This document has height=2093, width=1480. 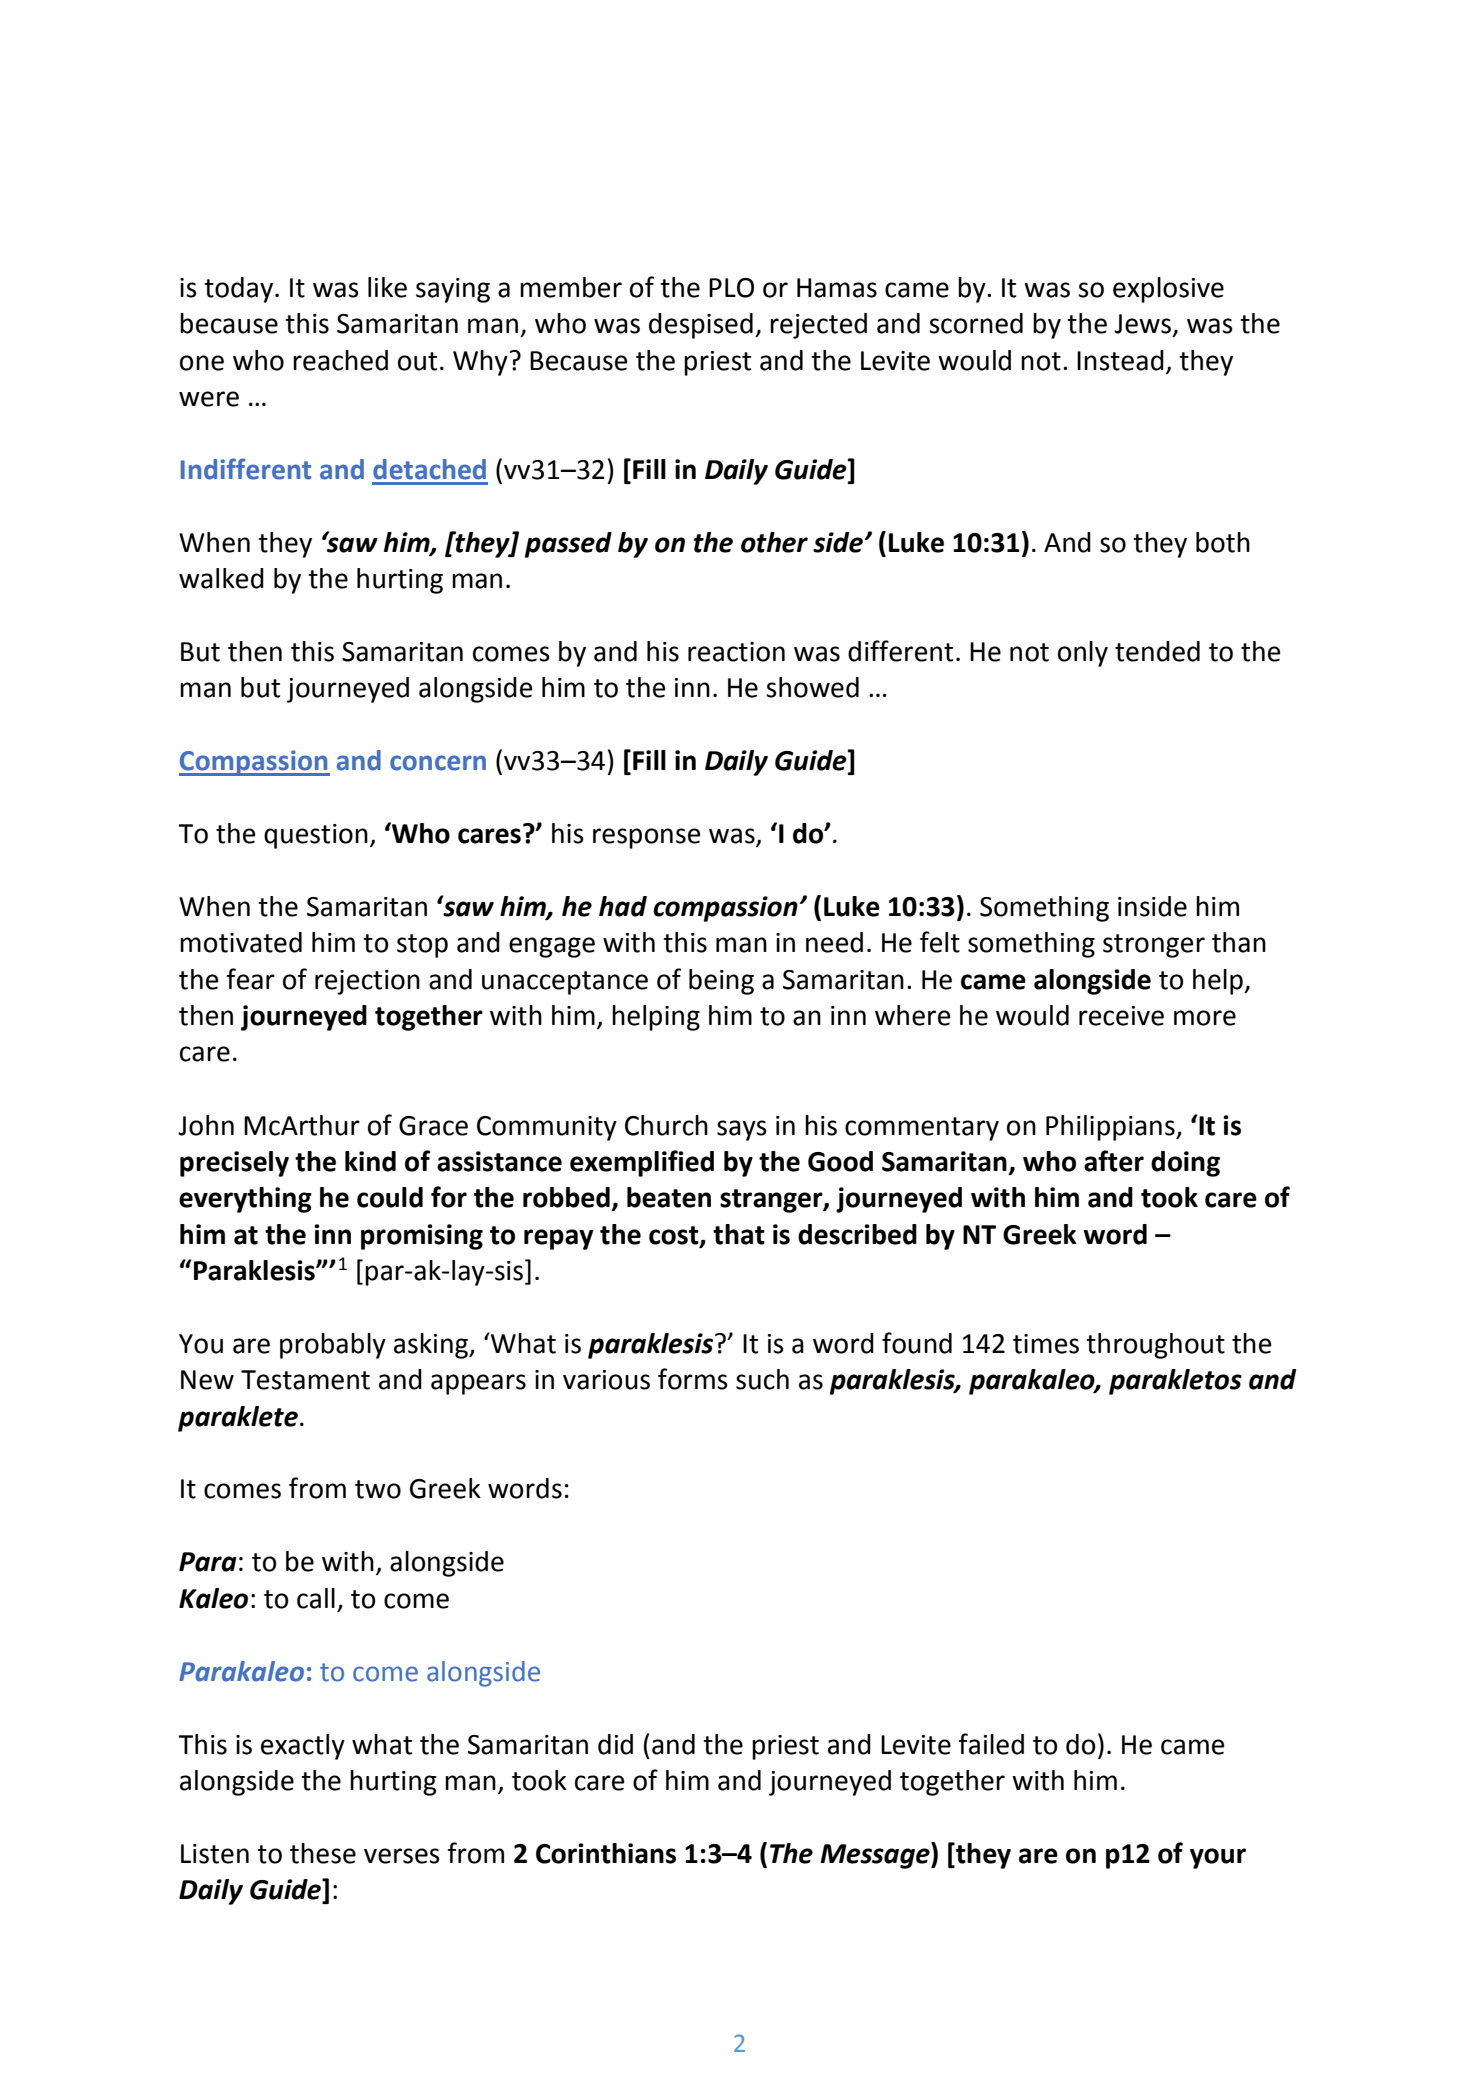 What do you see at coordinates (1218, 1858) in the document?
I see `your` at bounding box center [1218, 1858].
